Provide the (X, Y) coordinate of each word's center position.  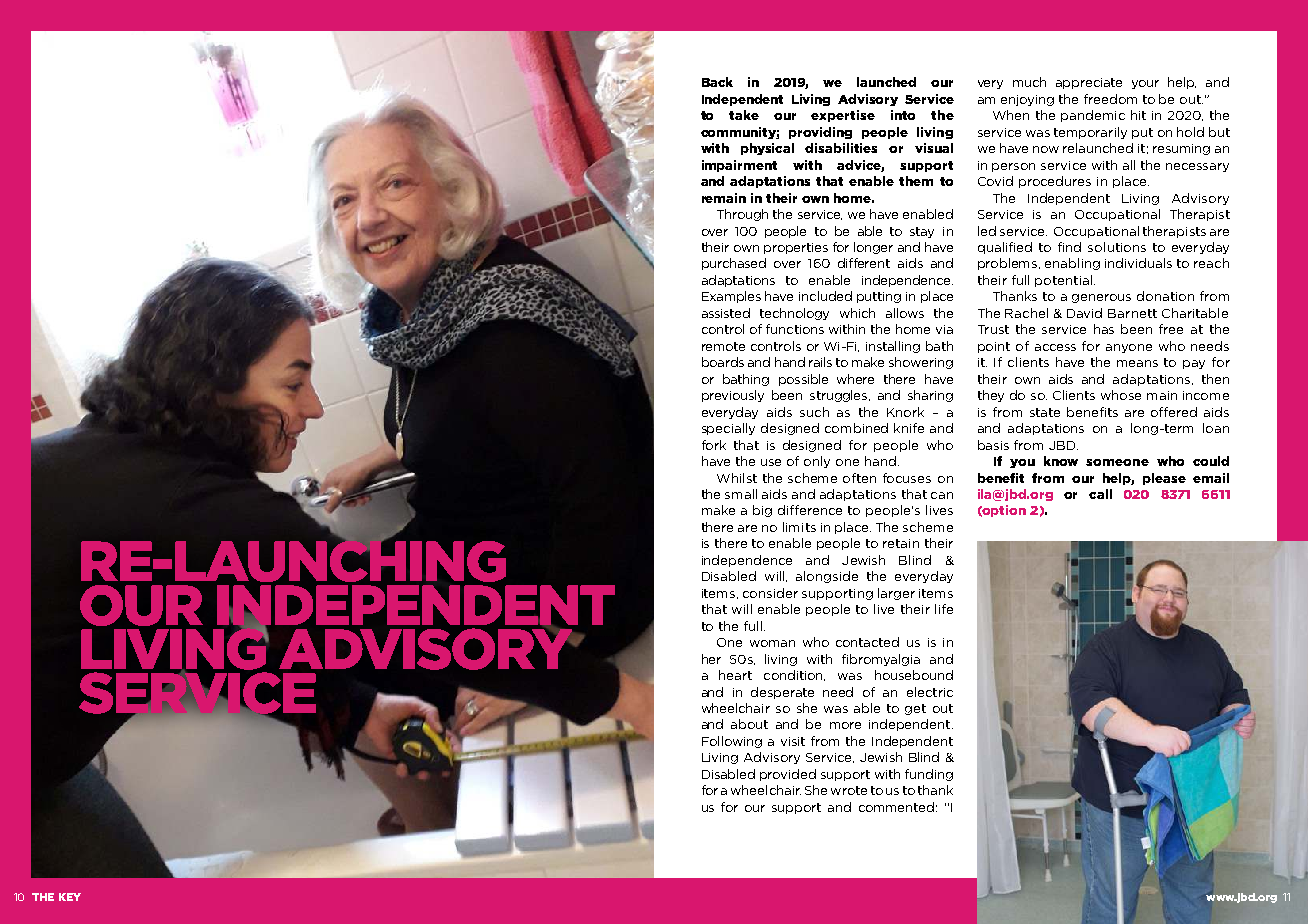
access (1055, 347)
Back (717, 82)
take (744, 115)
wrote (849, 790)
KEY (70, 897)
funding (929, 775)
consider (770, 593)
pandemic (1093, 116)
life (944, 609)
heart (735, 675)
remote (723, 346)
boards (723, 362)
